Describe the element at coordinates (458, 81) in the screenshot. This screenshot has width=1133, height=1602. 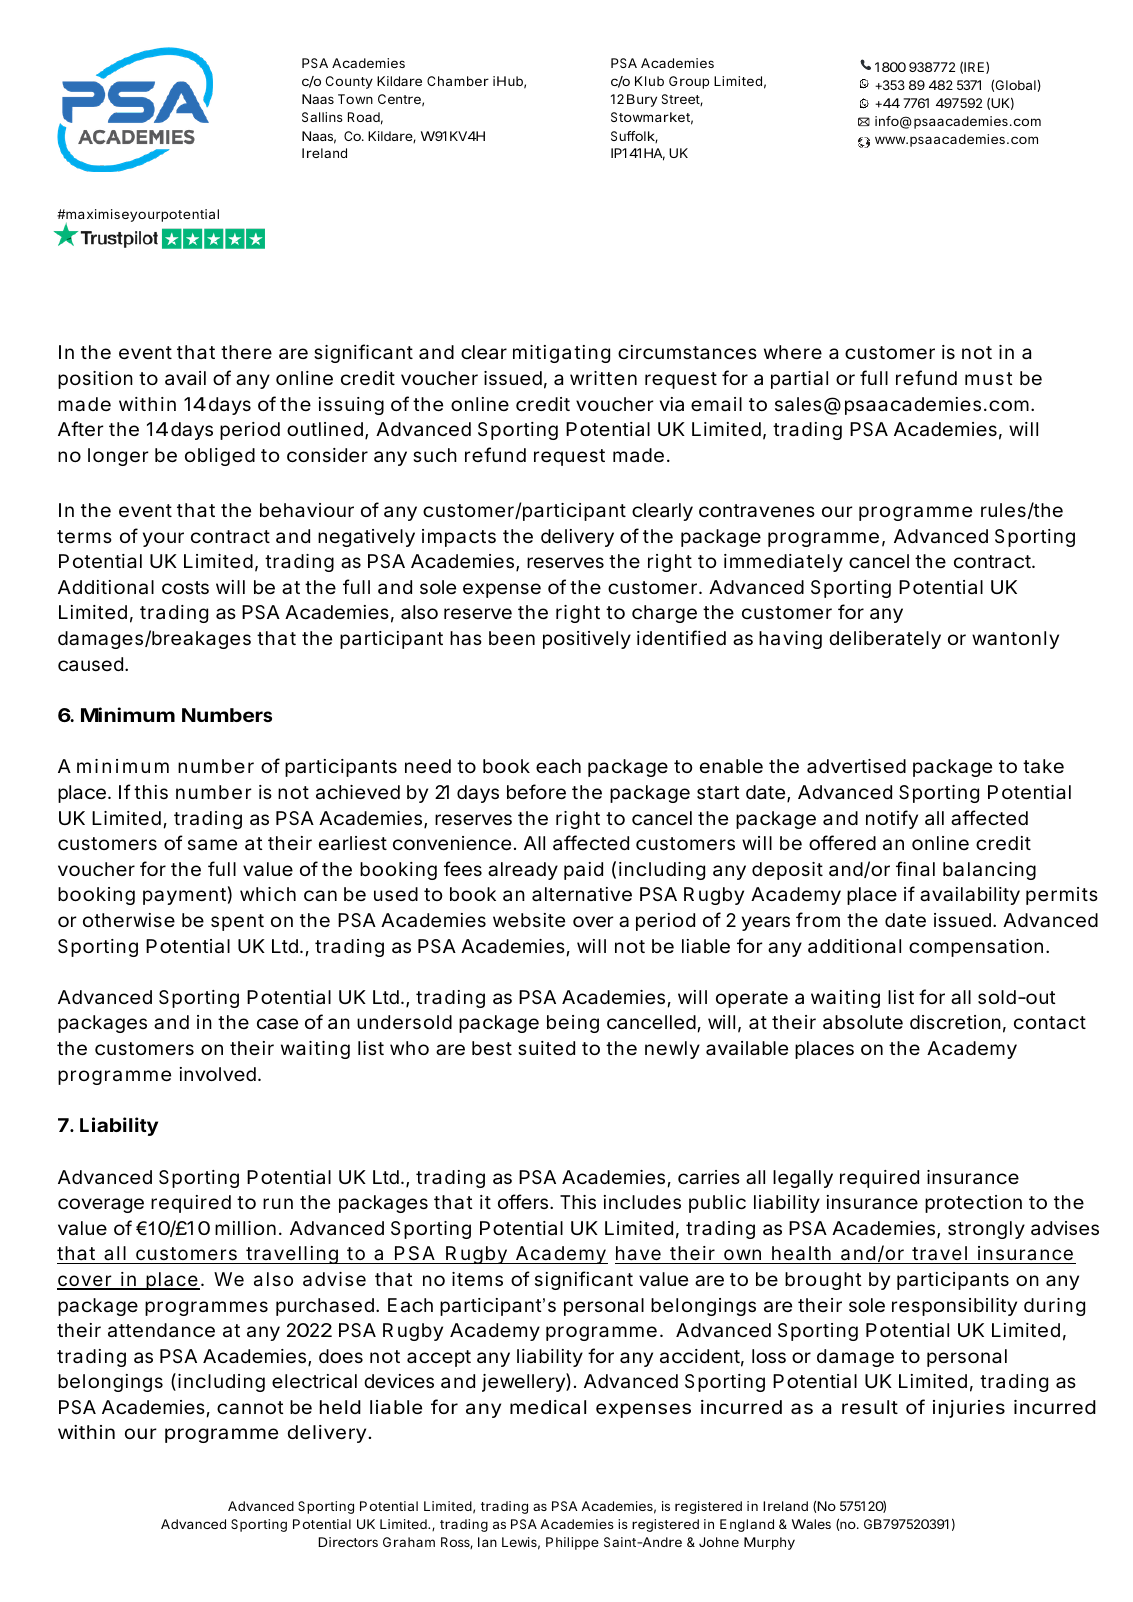
I see `Chamber` at that location.
